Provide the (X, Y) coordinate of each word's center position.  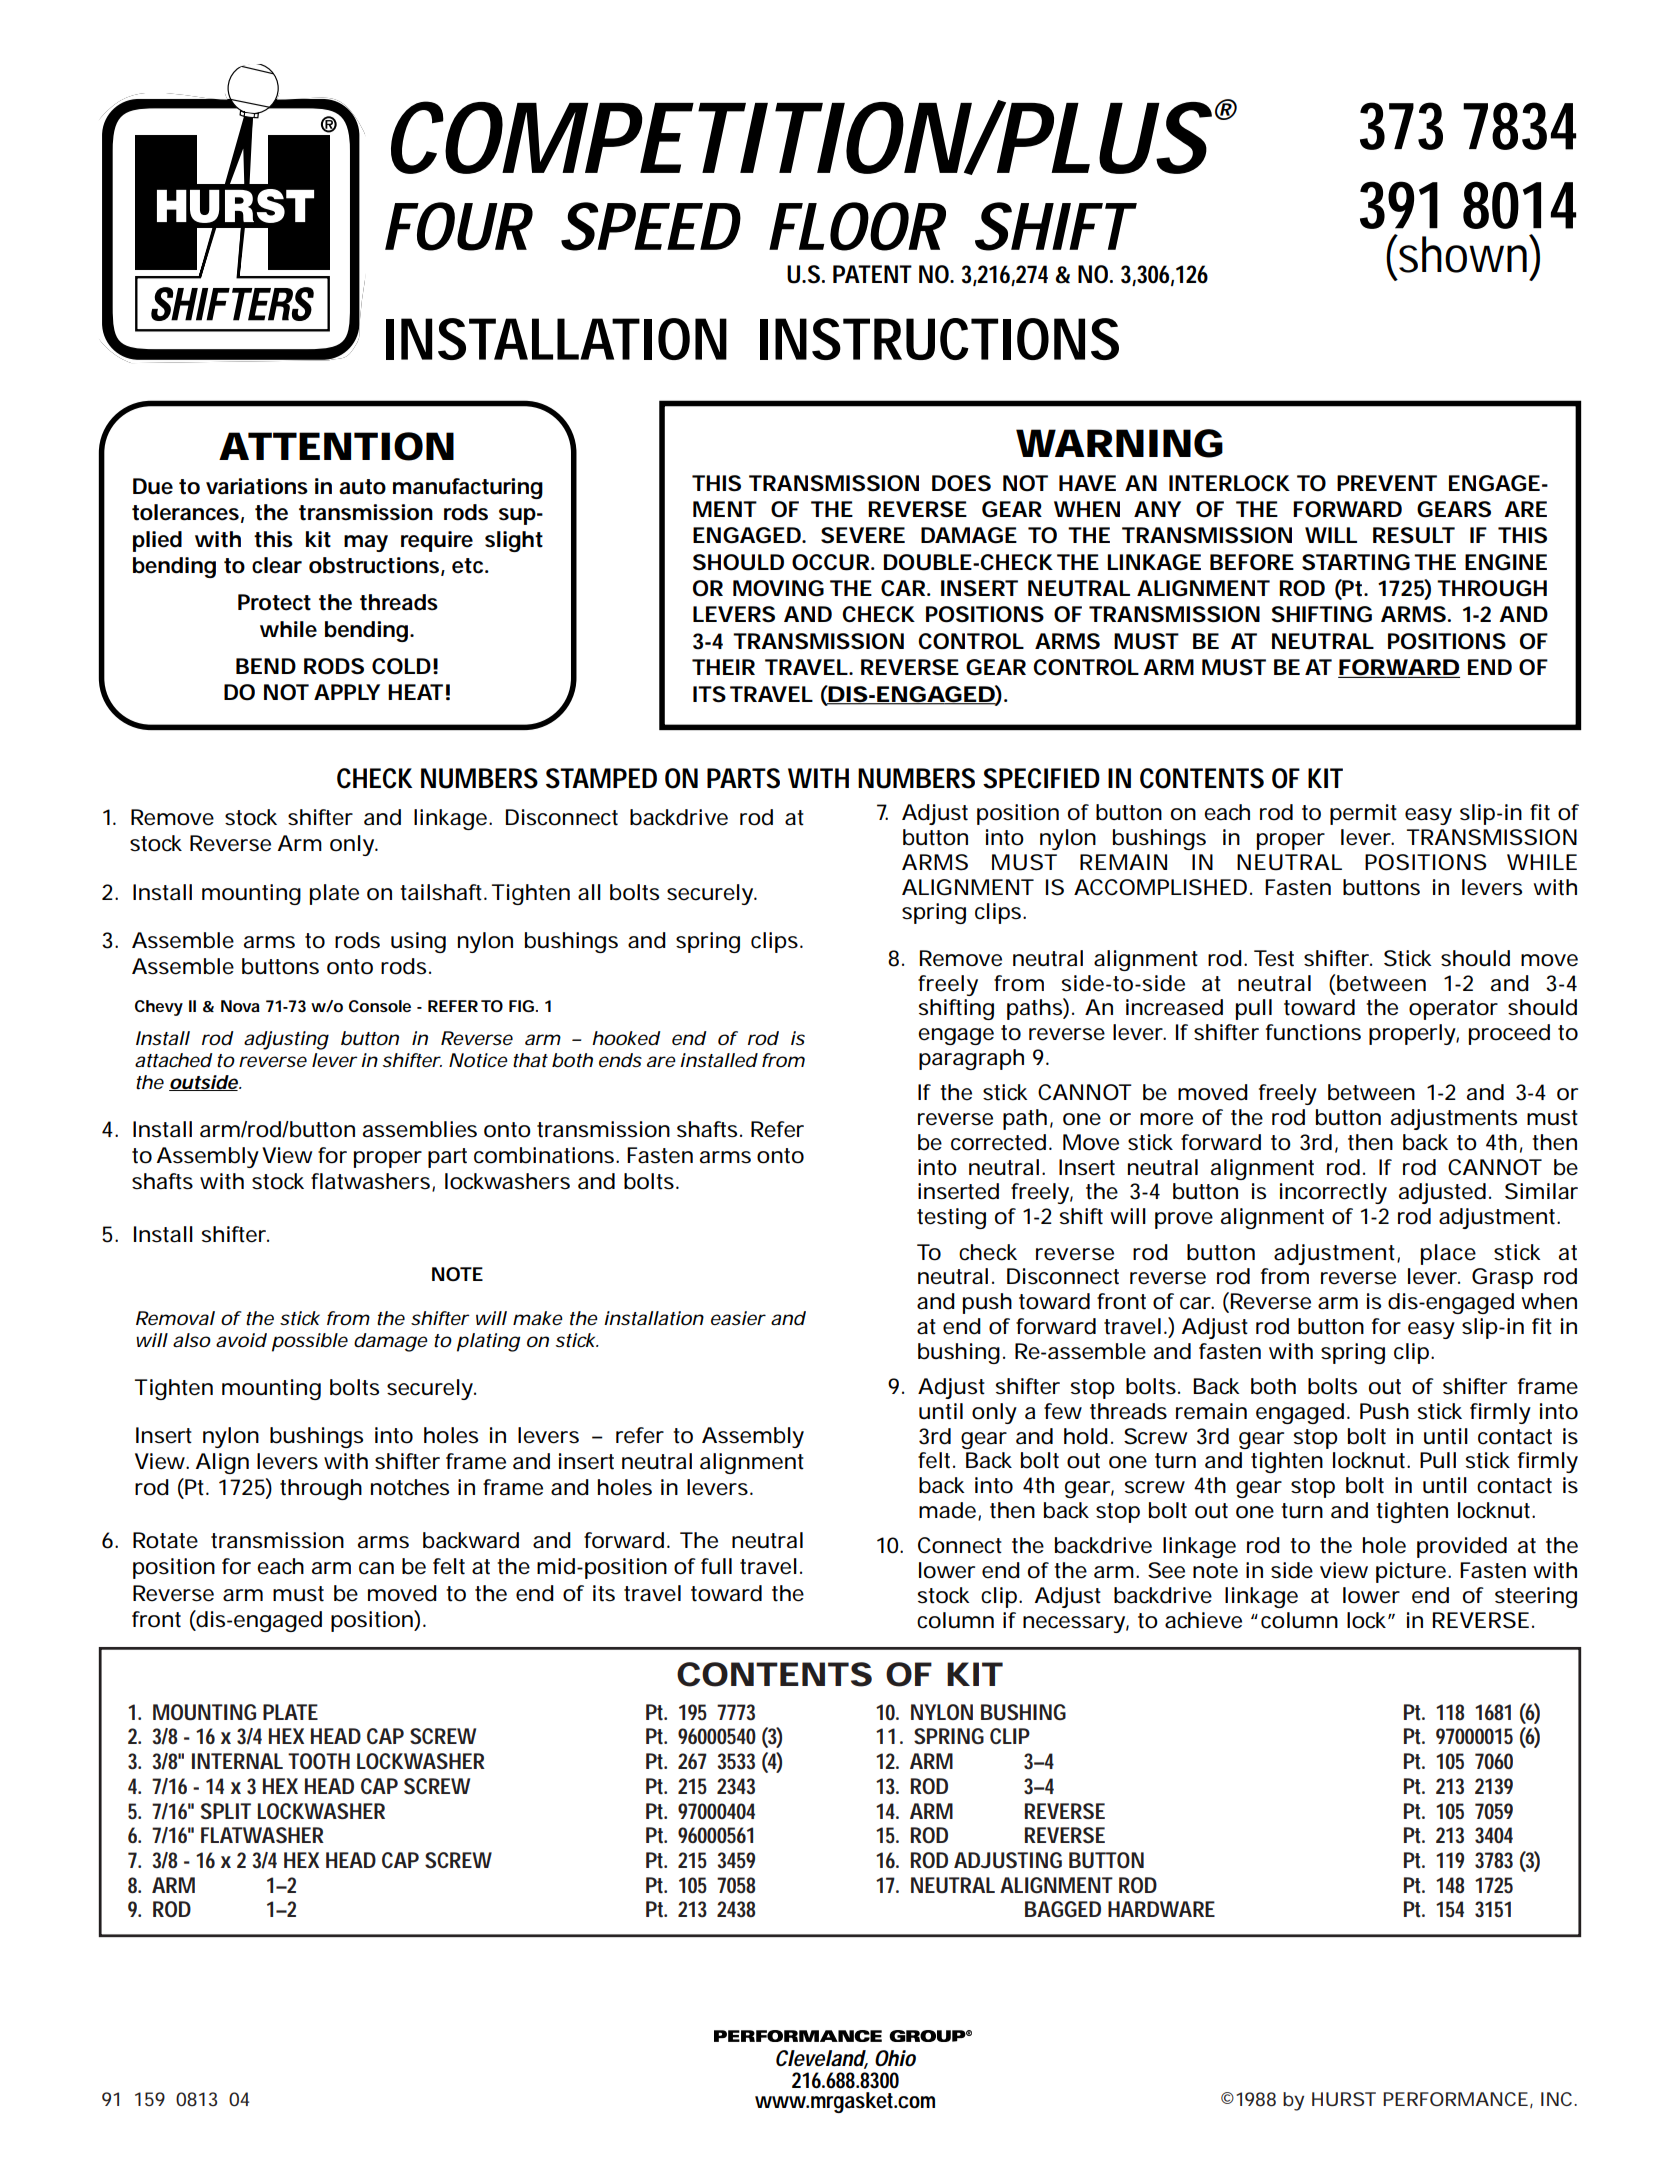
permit (1363, 814)
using (418, 942)
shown (1463, 254)
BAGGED (1063, 1909)
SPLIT (226, 1811)
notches (410, 1487)
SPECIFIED (1041, 778)
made (947, 1510)
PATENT (872, 274)
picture (1411, 1572)
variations (257, 486)
